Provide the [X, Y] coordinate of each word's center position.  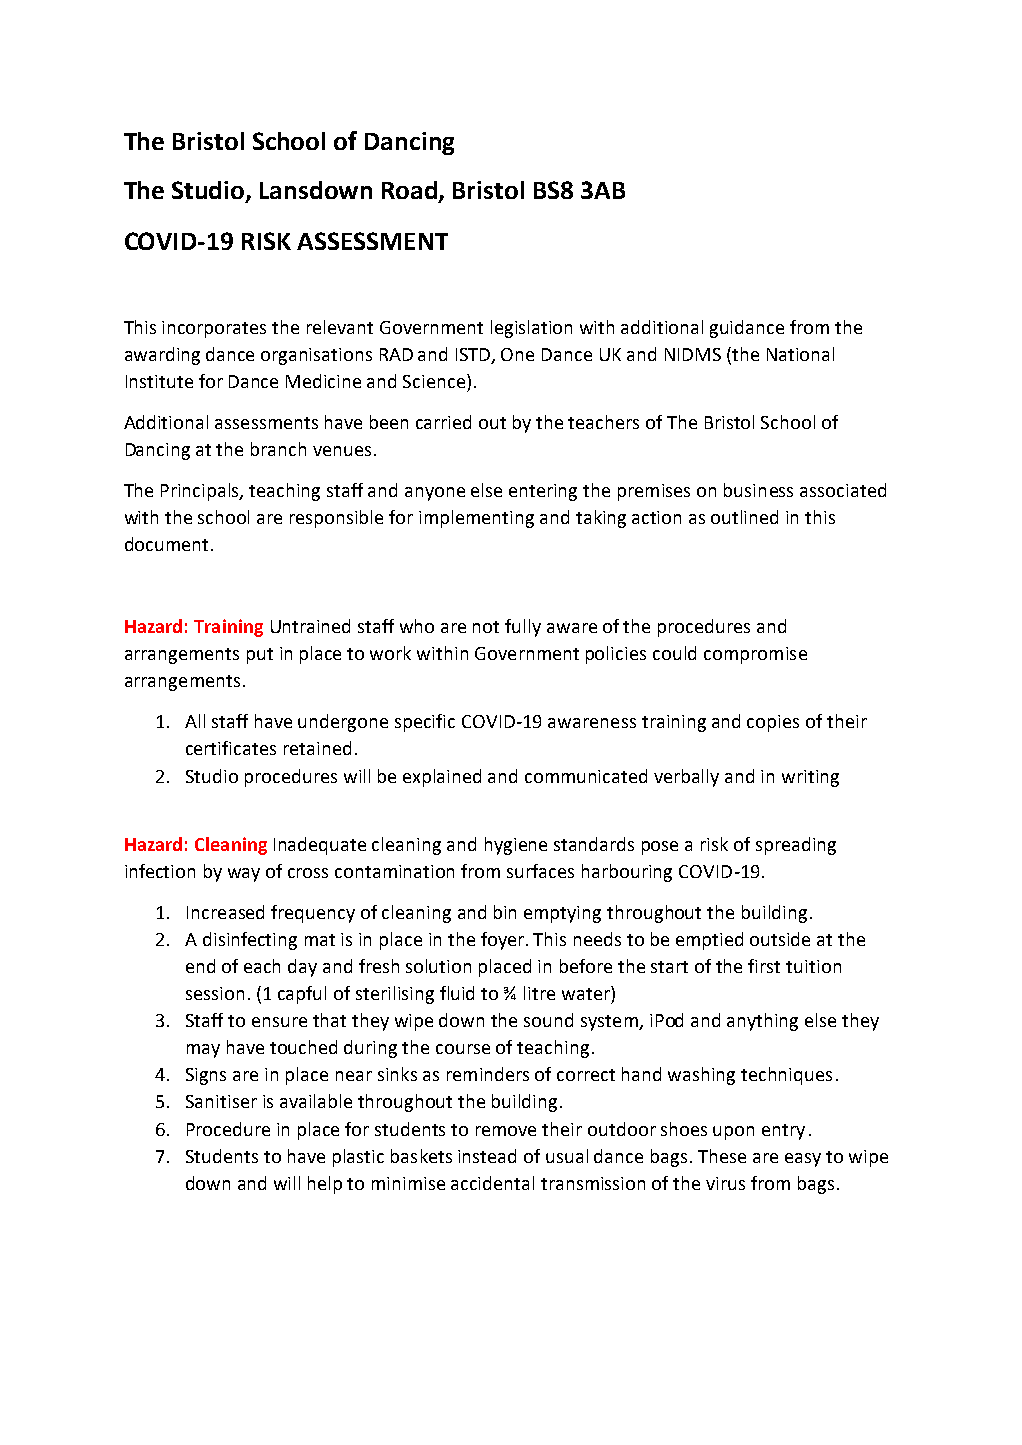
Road [411, 191]
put [260, 656]
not [486, 627]
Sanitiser [221, 1101]
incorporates [214, 329]
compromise [755, 655]
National [800, 354]
